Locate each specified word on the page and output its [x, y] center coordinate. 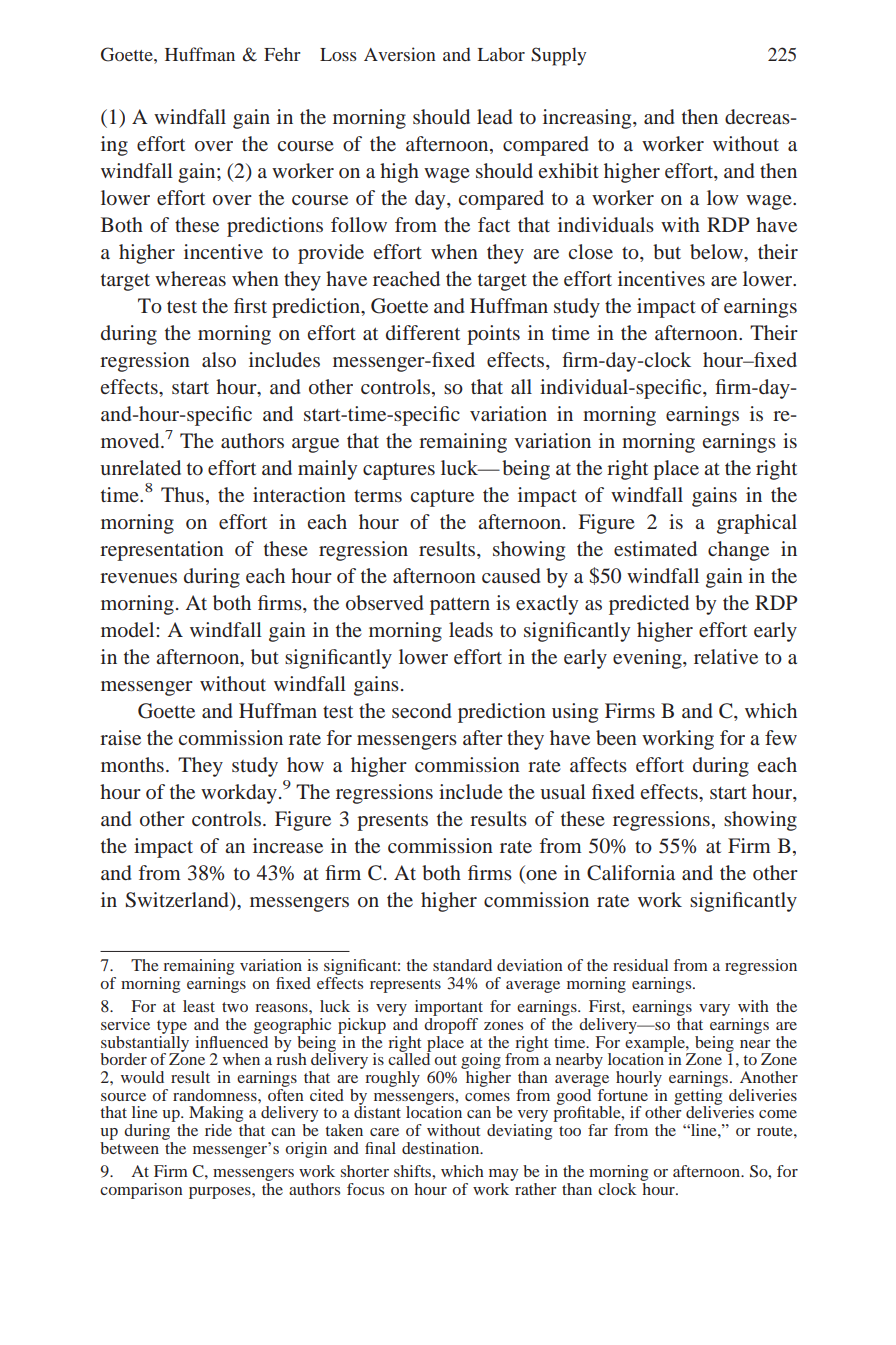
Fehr [282, 54]
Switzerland [178, 900]
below [717, 251]
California [631, 873]
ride [218, 1130]
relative [726, 656]
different [423, 332]
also [219, 359]
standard [462, 965]
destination [442, 1148]
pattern [460, 606]
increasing [588, 119]
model [129, 629]
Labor [501, 54]
